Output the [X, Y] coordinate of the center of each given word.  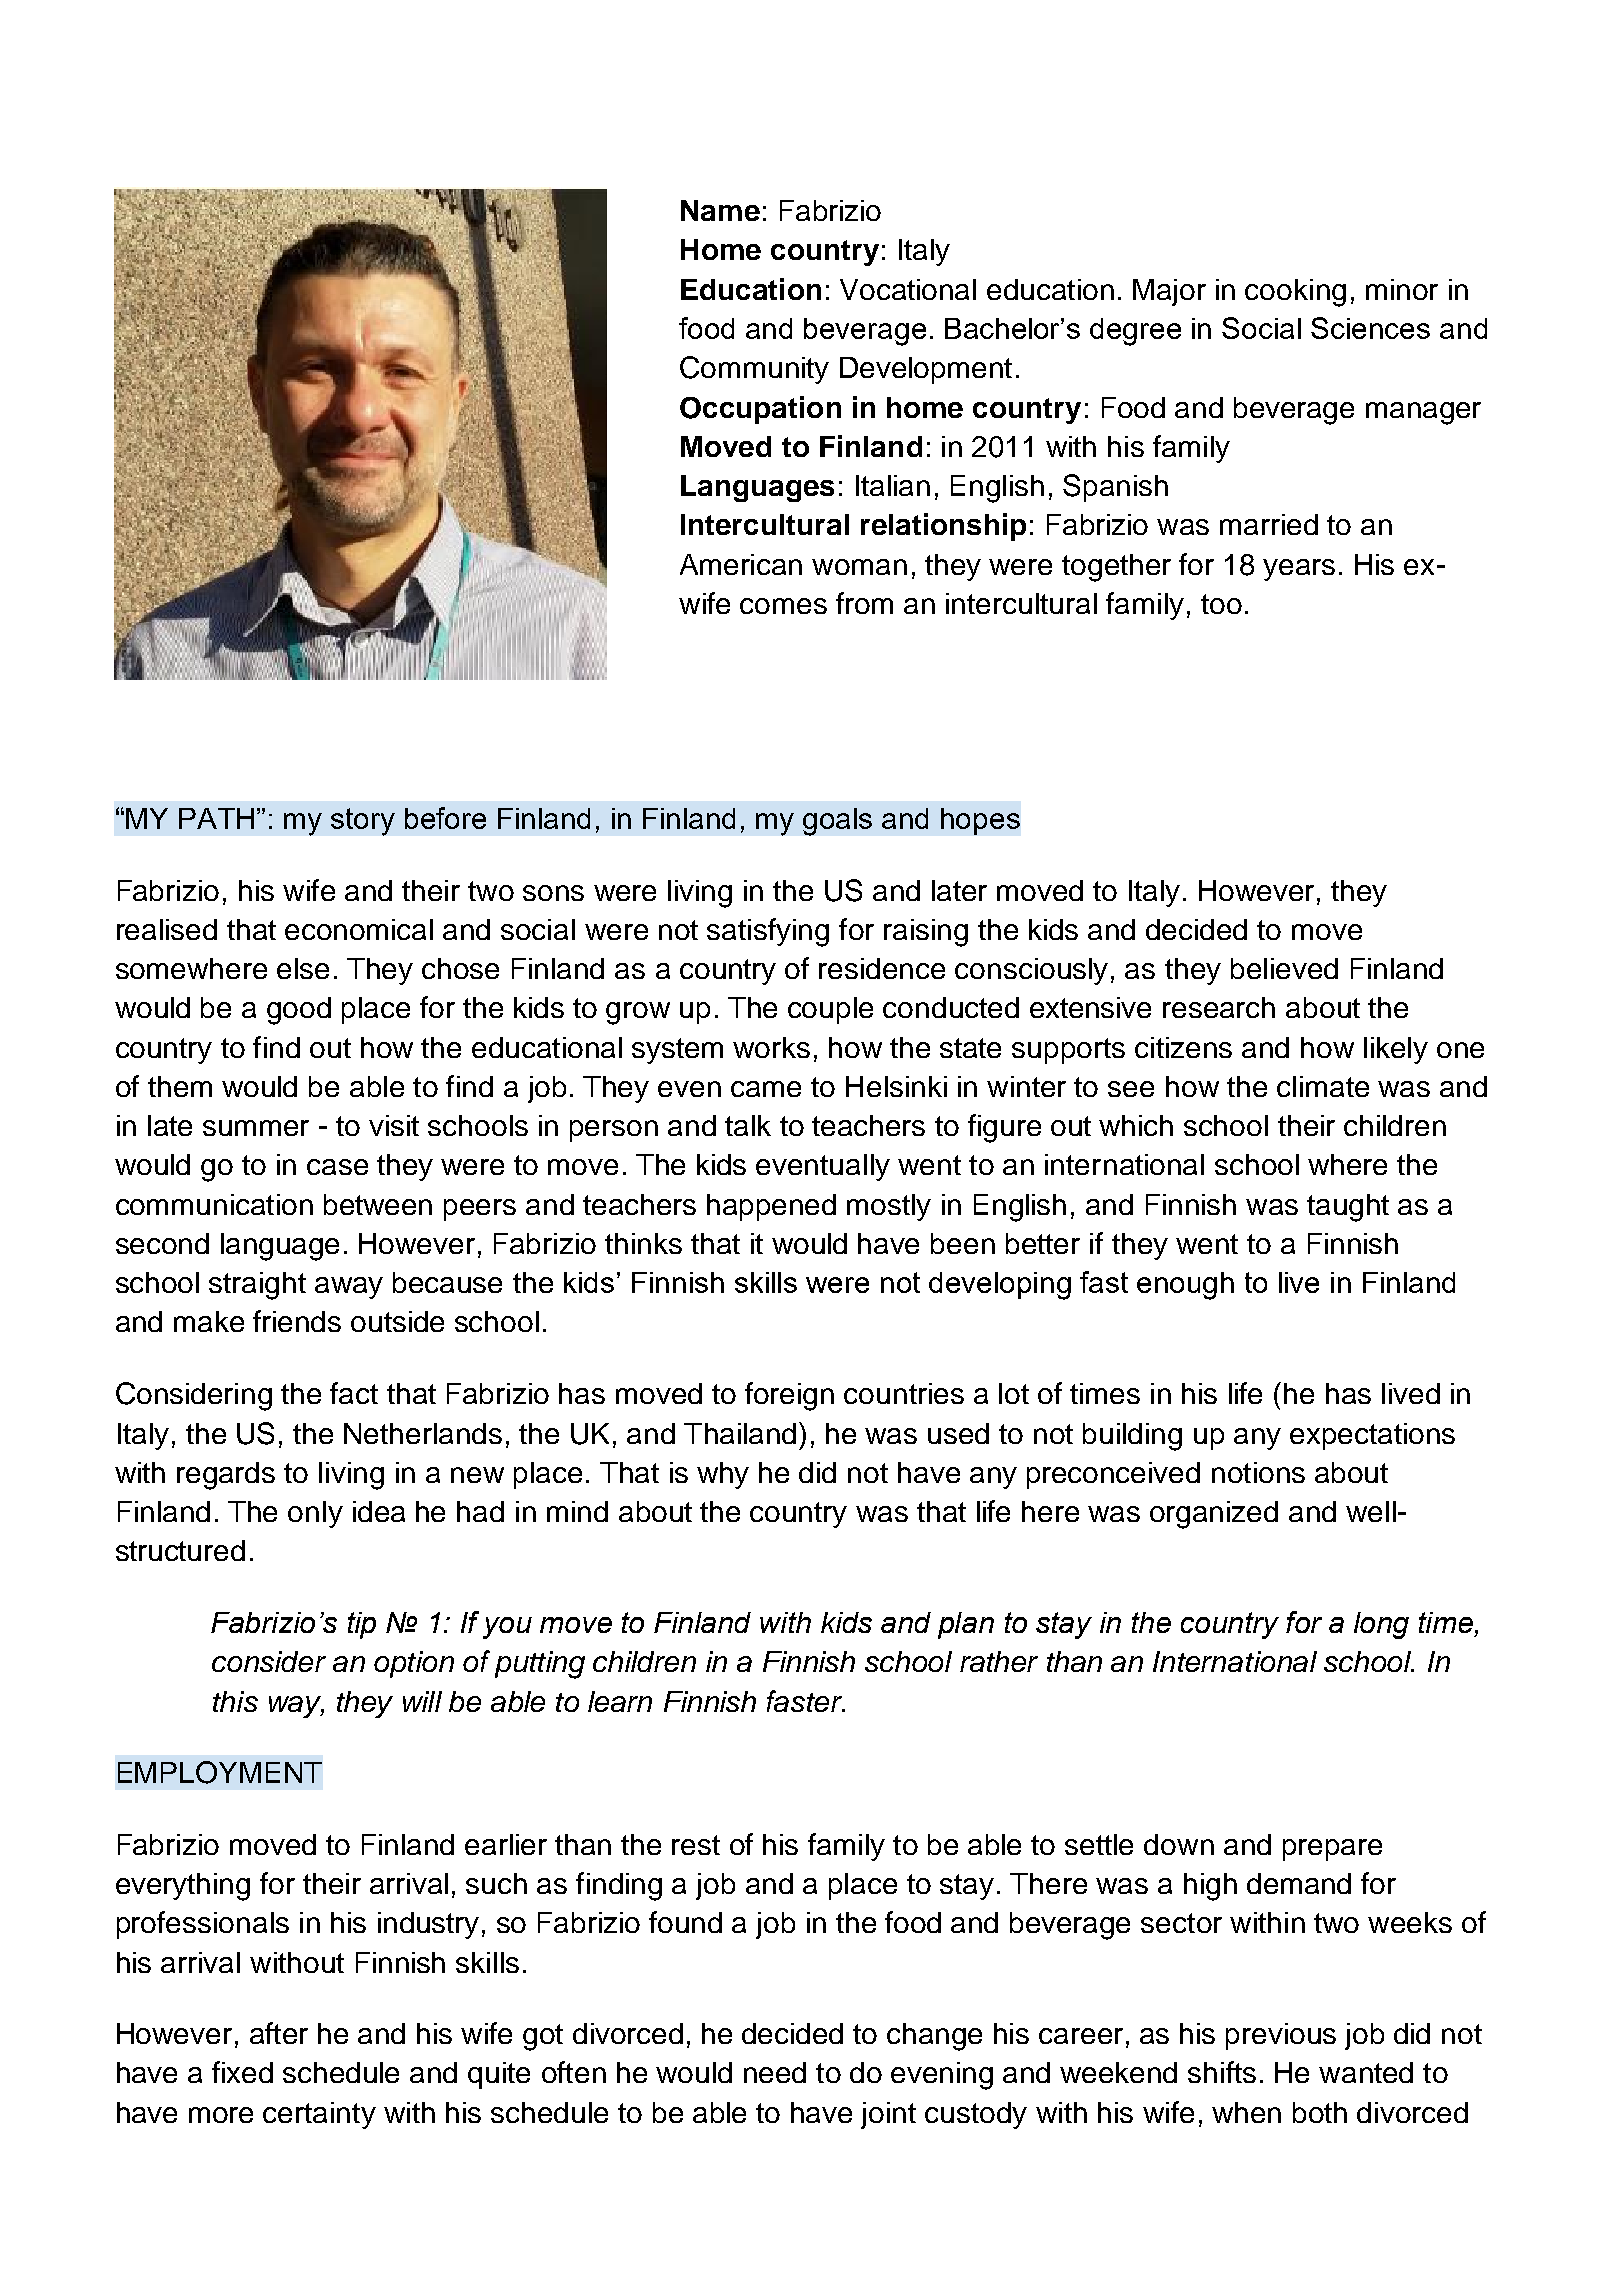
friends [297, 1321]
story [363, 822]
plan [966, 1625]
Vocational [908, 289]
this [235, 1701]
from [864, 603]
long [1381, 1625]
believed [1284, 968]
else [303, 968]
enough [1185, 1286]
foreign [789, 1396]
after [279, 2033]
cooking [1295, 293]
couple [830, 1010]
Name [720, 210]
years [1299, 570]
